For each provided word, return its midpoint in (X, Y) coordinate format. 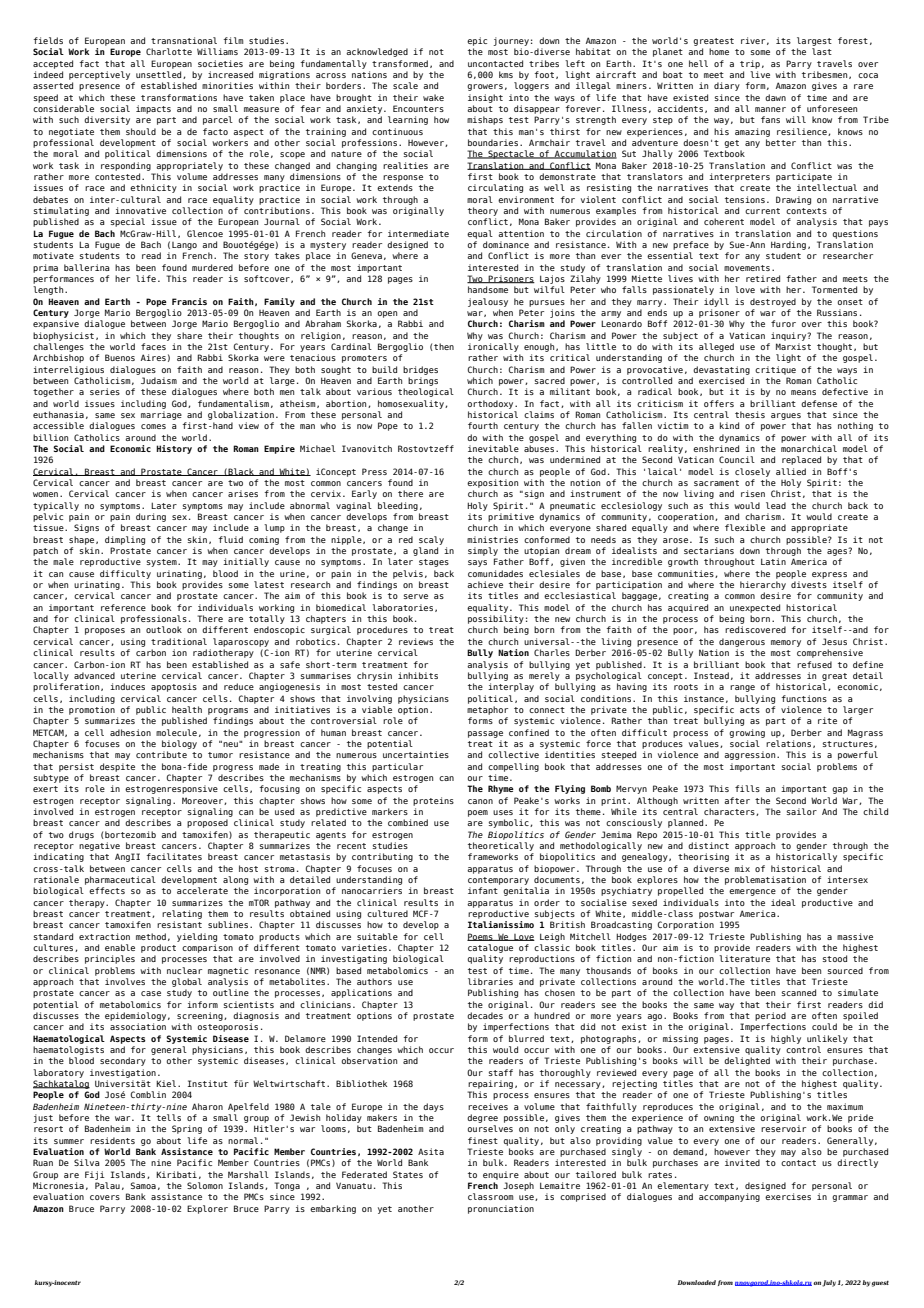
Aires (153, 357)
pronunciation (501, 1209)
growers (485, 87)
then (443, 347)
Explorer (207, 1209)
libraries (490, 981)
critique (775, 370)
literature (744, 958)
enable (120, 947)
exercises (788, 1196)
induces (127, 686)
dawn (775, 97)
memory (786, 643)
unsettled (160, 75)
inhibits (418, 675)
